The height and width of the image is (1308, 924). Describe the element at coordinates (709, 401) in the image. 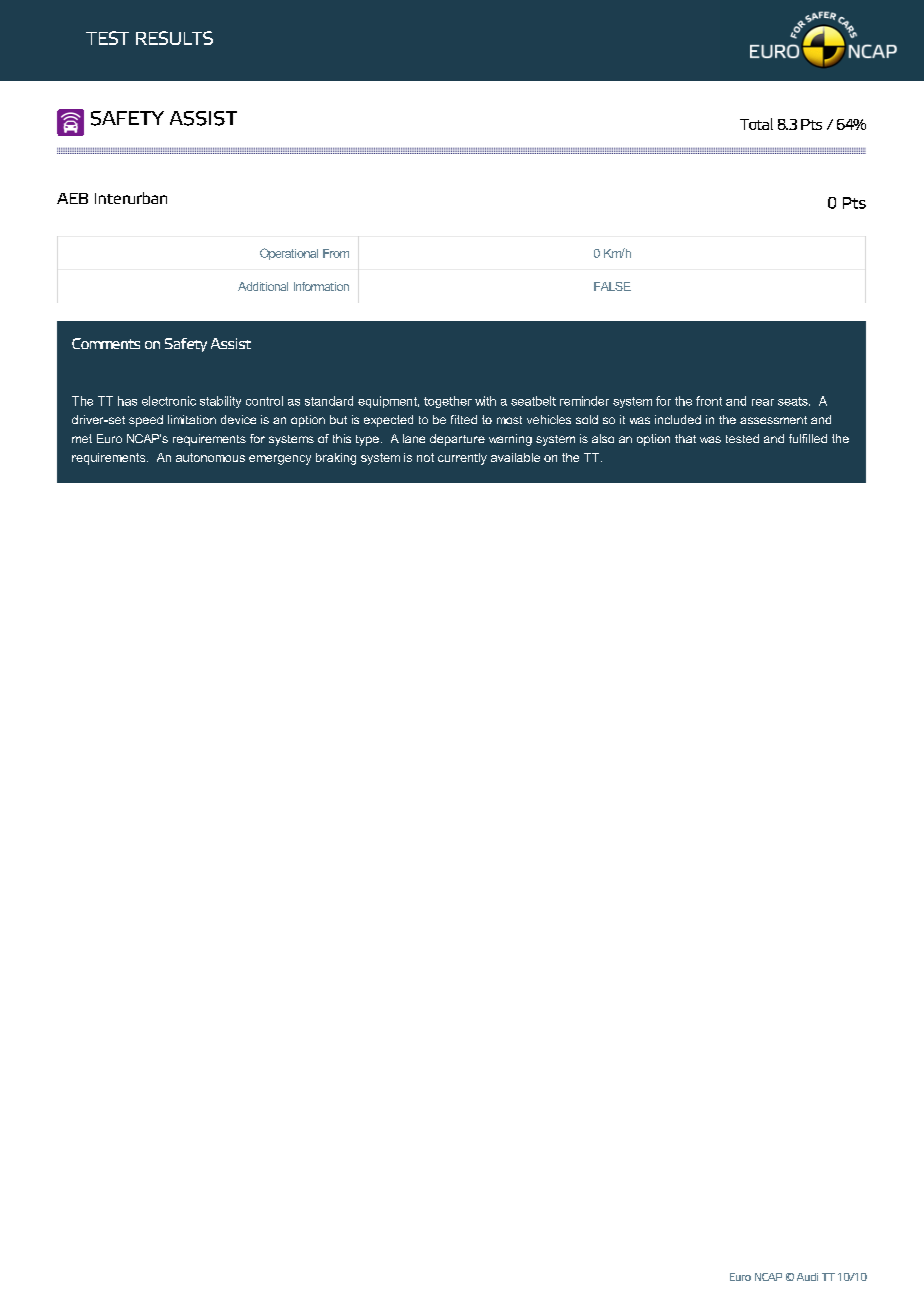

I see `front` at that location.
